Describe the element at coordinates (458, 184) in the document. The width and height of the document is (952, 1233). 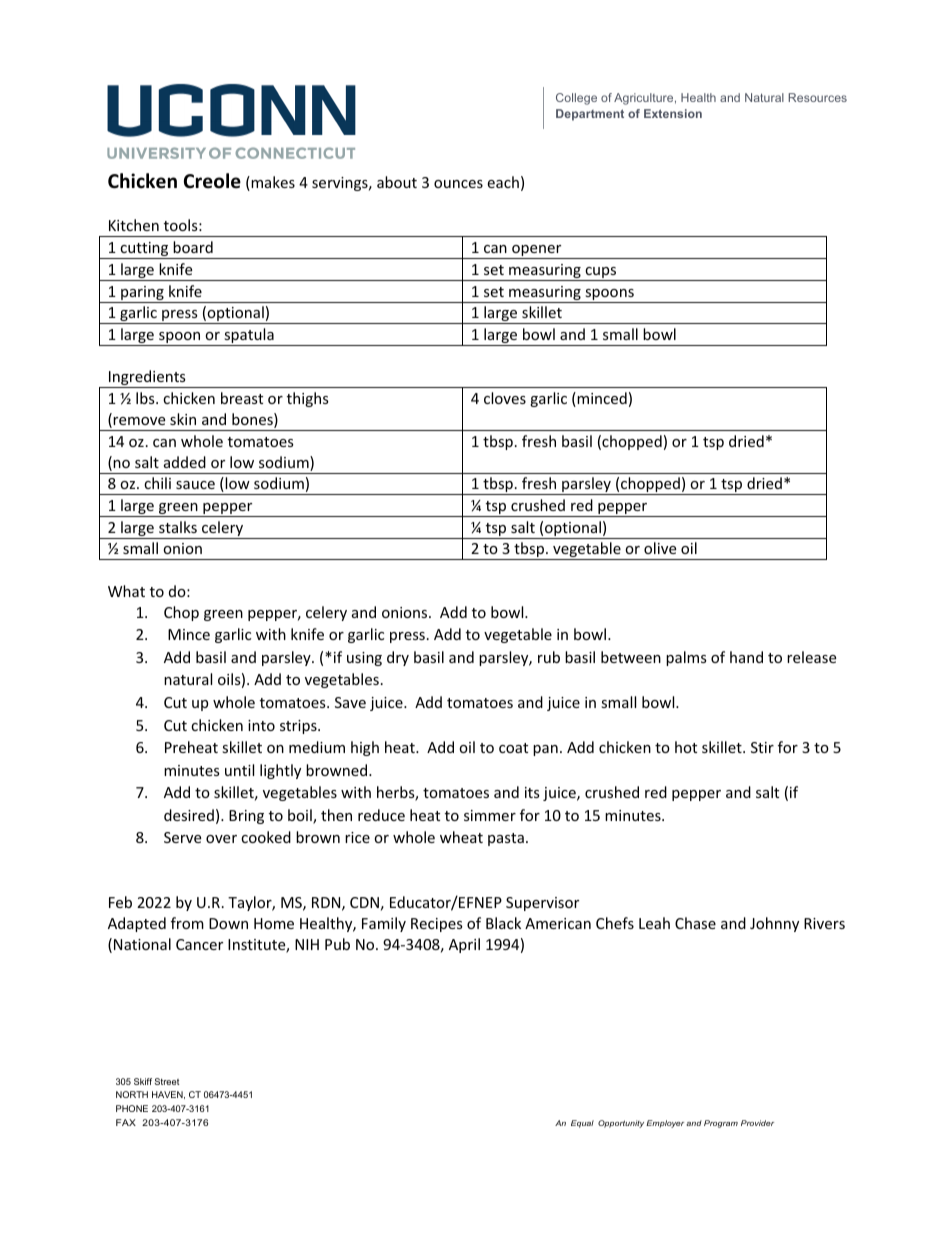
I see `ounces` at that location.
